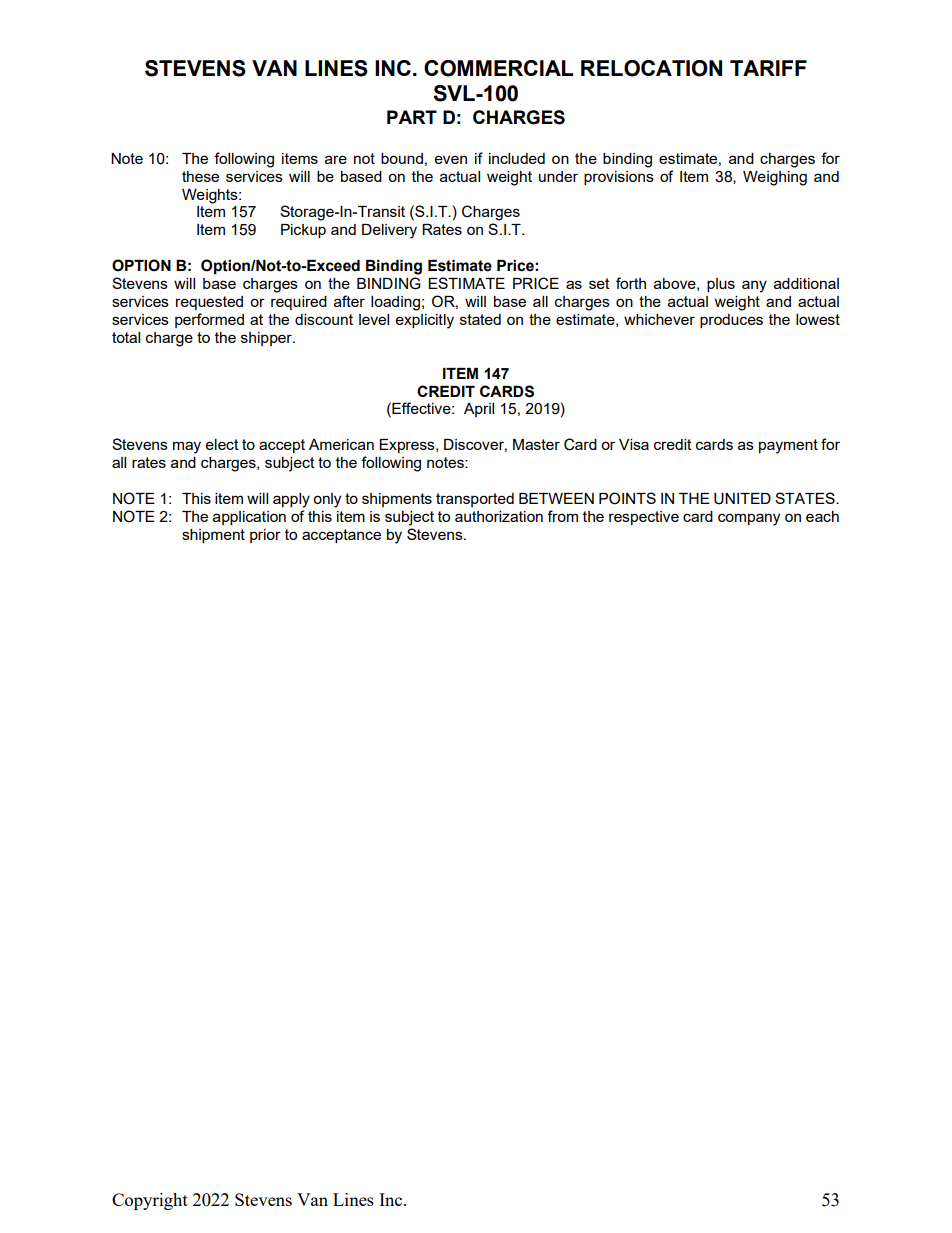 Image resolution: width=952 pixels, height=1233 pixels. What do you see at coordinates (644, 518) in the screenshot?
I see `respective` at bounding box center [644, 518].
